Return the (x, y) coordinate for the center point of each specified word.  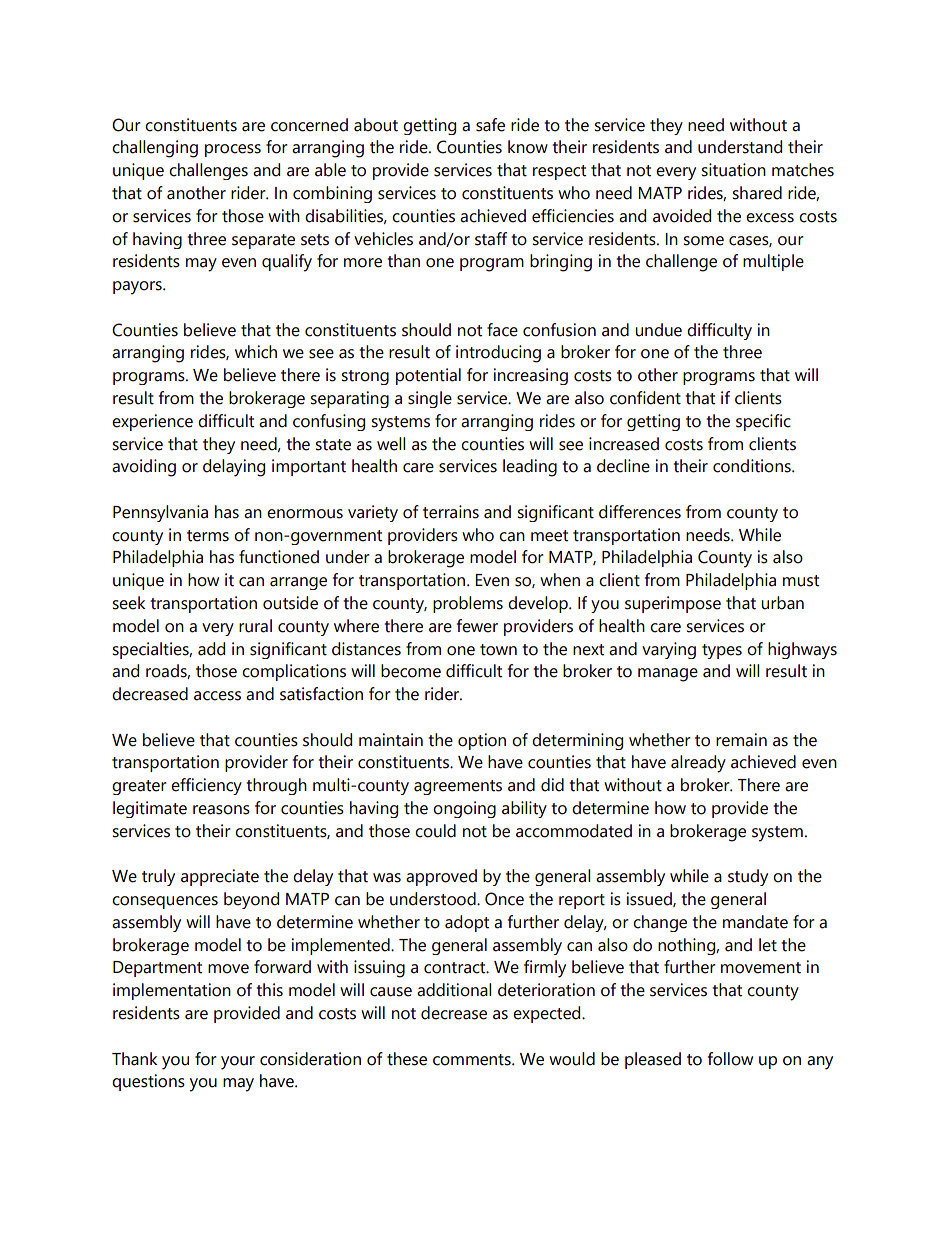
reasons (221, 810)
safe (490, 125)
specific (763, 422)
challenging (155, 149)
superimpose (673, 604)
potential (428, 376)
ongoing (464, 809)
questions (148, 1082)
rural (255, 626)
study (748, 877)
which (256, 352)
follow (730, 1059)
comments (473, 1060)
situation (733, 170)
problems (468, 604)
